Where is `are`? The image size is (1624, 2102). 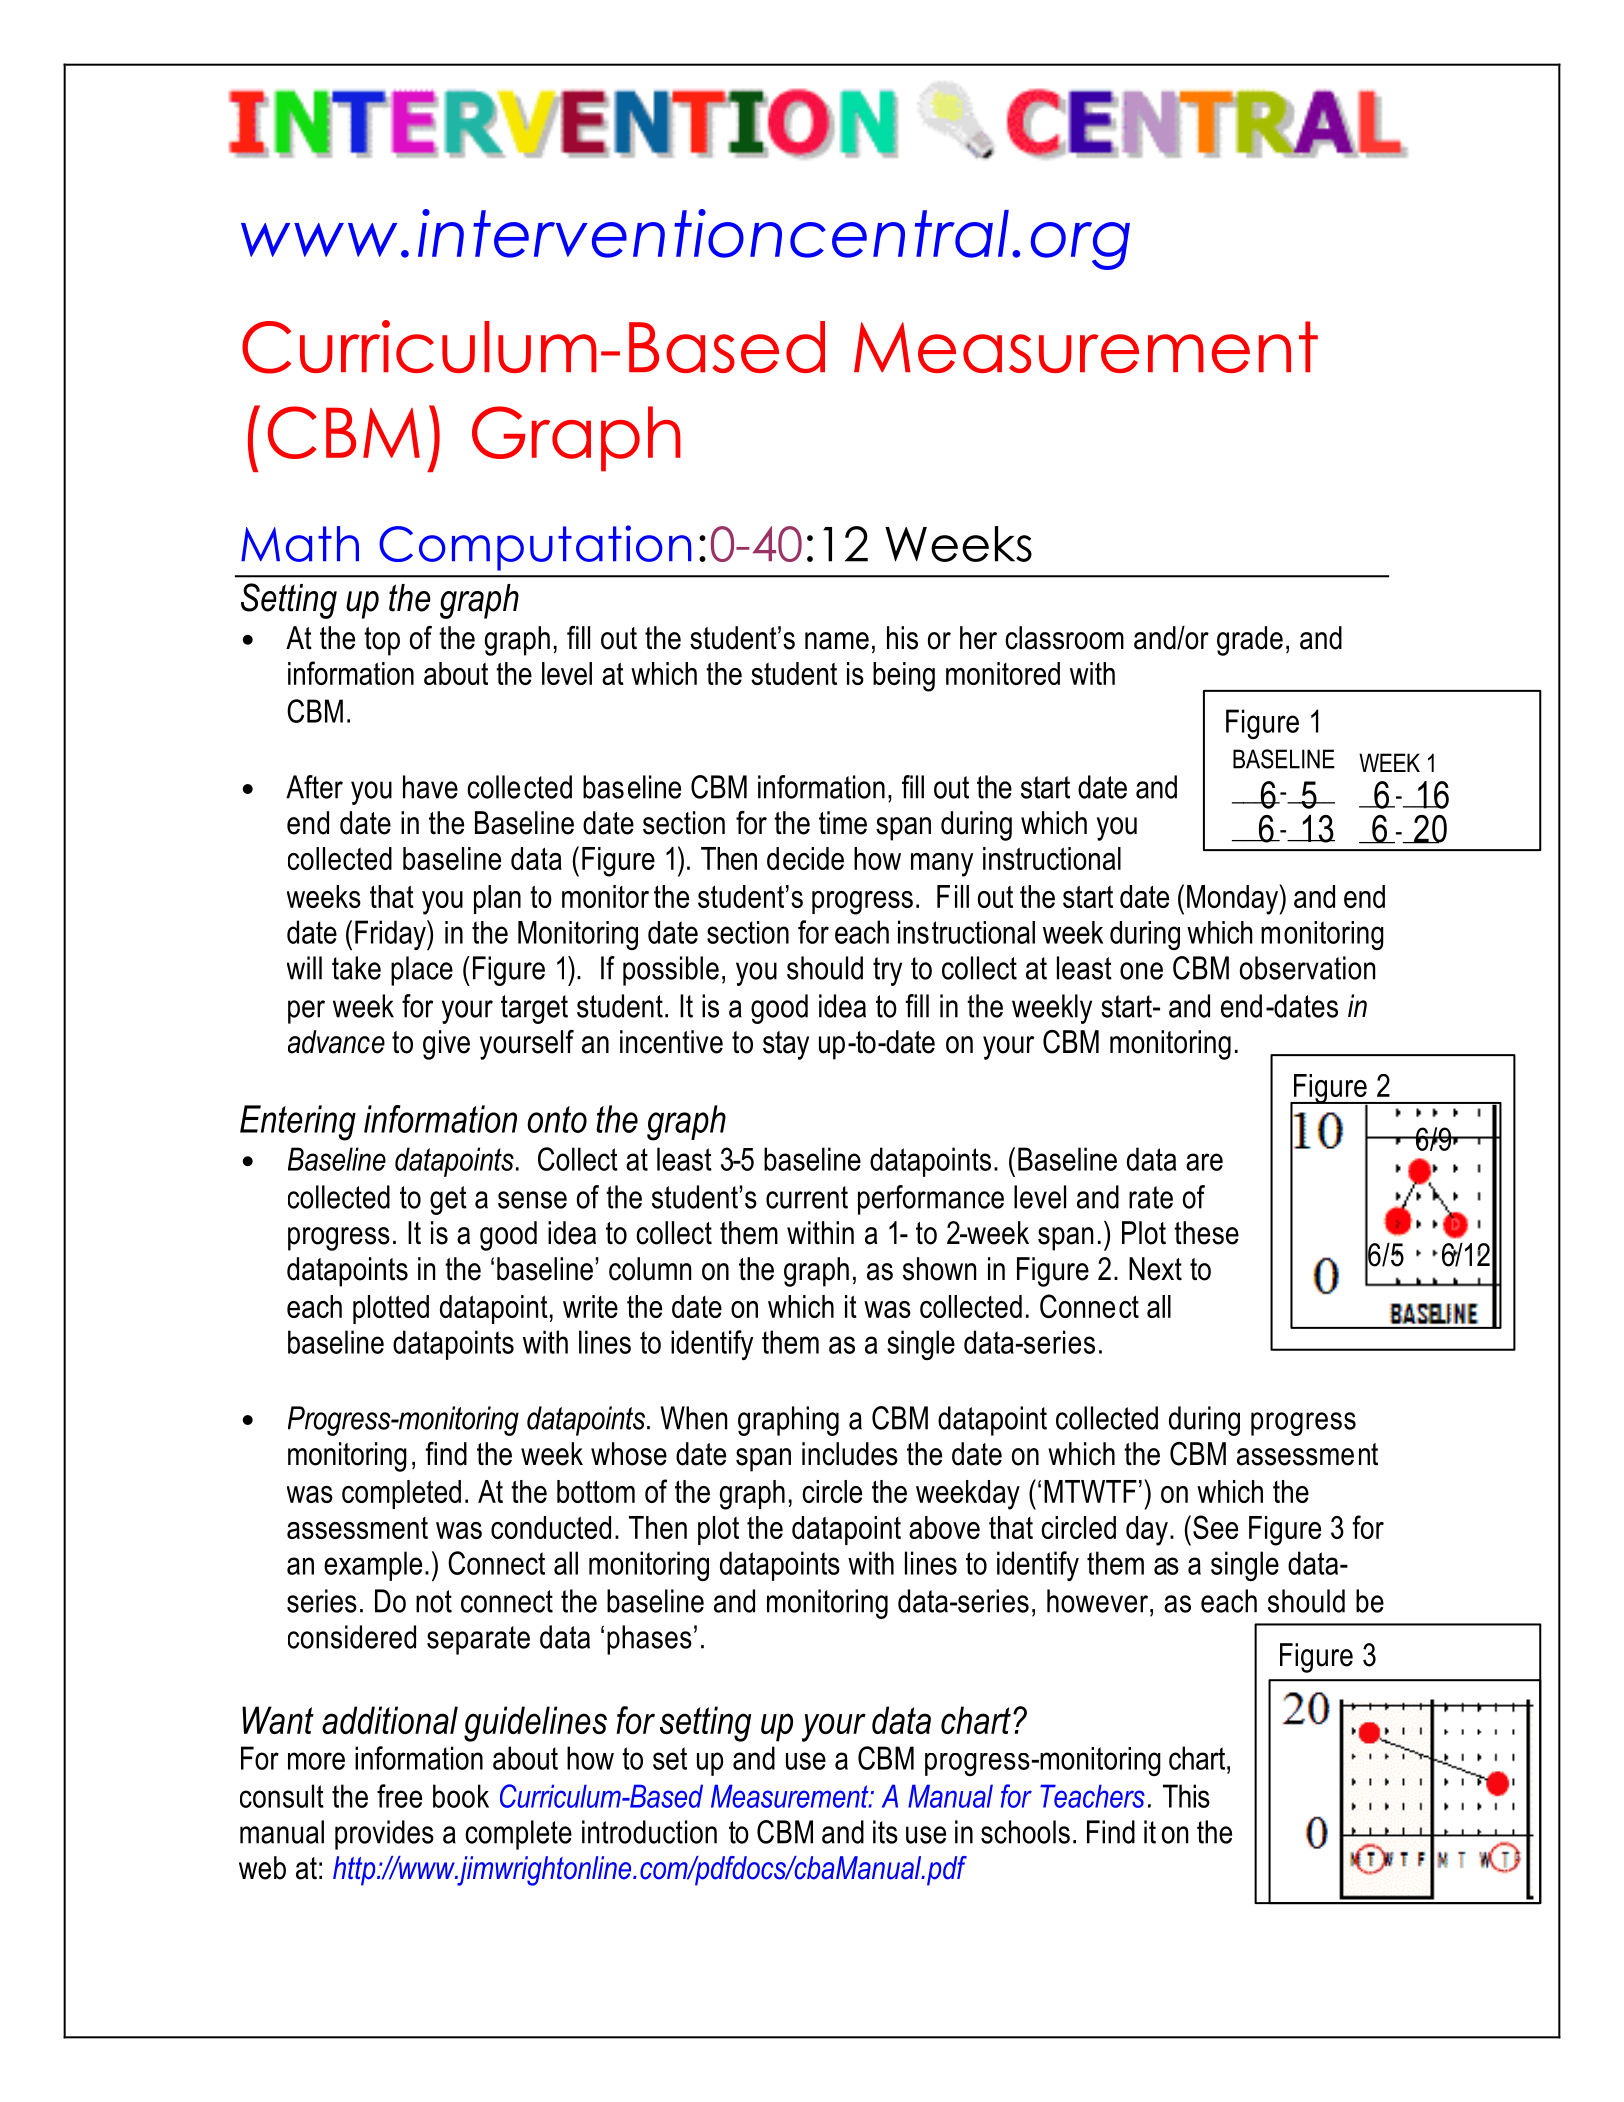 are is located at coordinates (1204, 1162).
